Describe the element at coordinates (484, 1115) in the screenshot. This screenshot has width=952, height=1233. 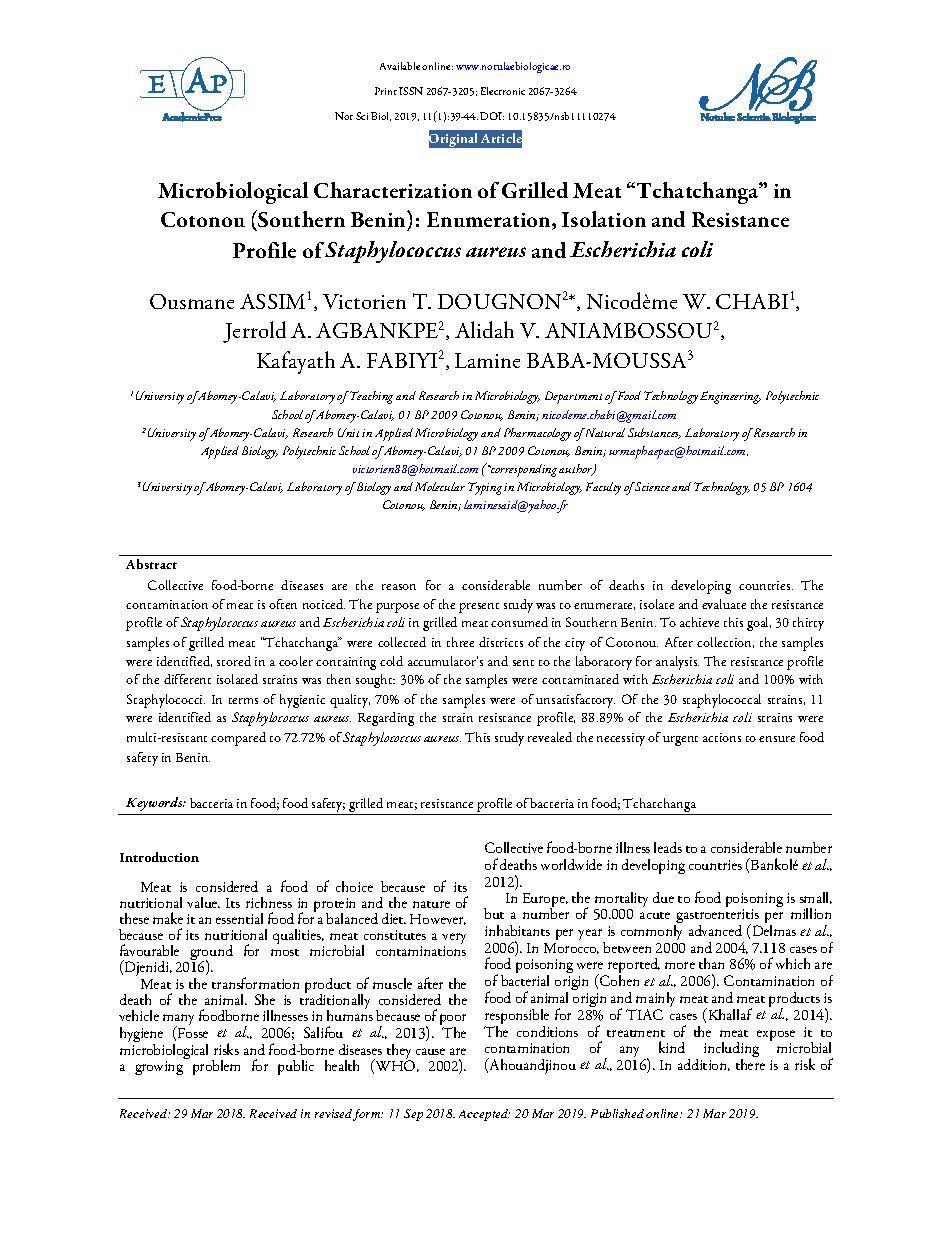
I see `Accepted` at that location.
